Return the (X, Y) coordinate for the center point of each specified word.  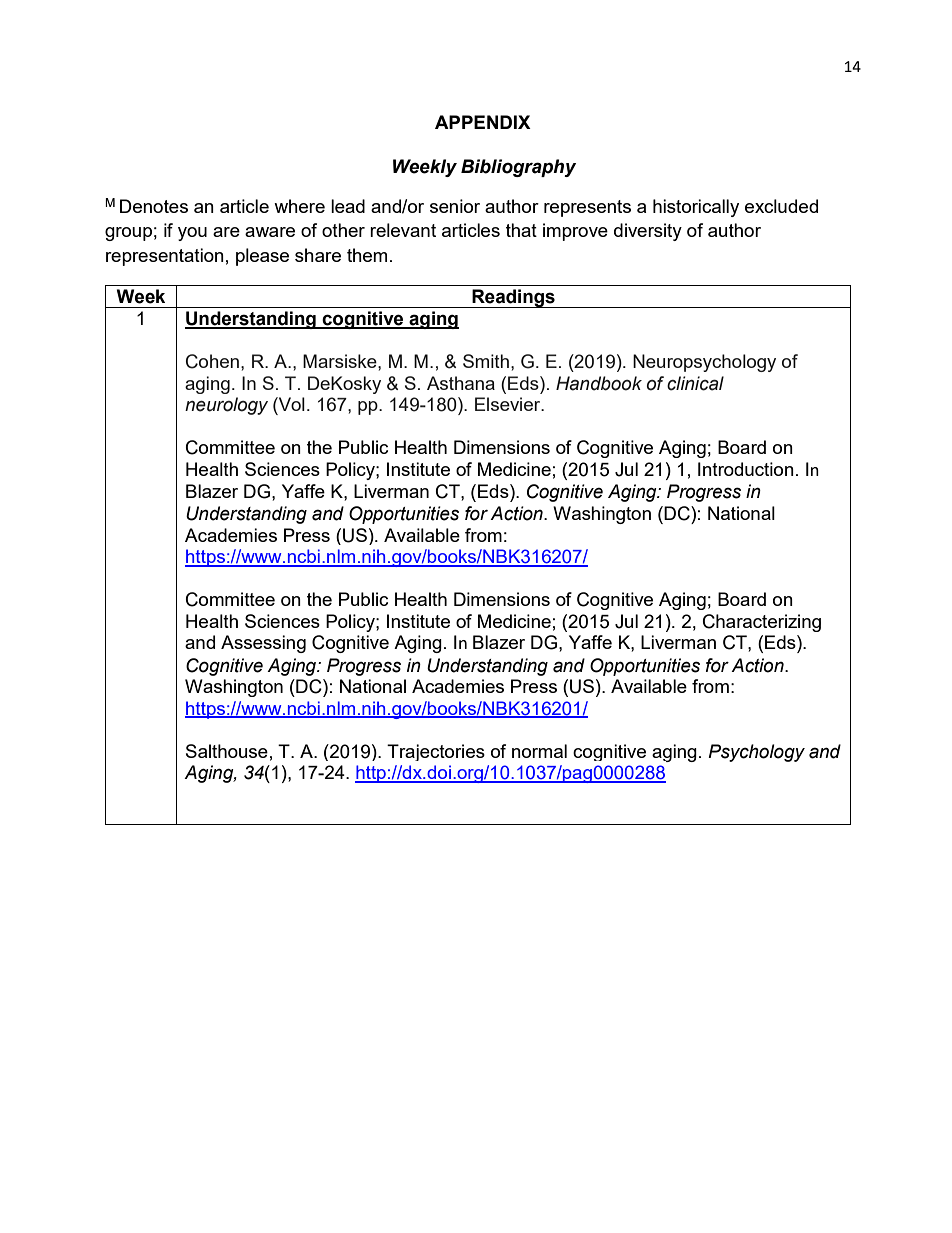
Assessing (263, 644)
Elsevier (509, 404)
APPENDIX (483, 122)
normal (539, 751)
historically (696, 208)
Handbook (599, 383)
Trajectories (436, 752)
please (262, 257)
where (299, 206)
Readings (513, 298)
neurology (226, 406)
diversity (648, 232)
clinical (695, 383)
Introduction (746, 469)
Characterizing (762, 623)
